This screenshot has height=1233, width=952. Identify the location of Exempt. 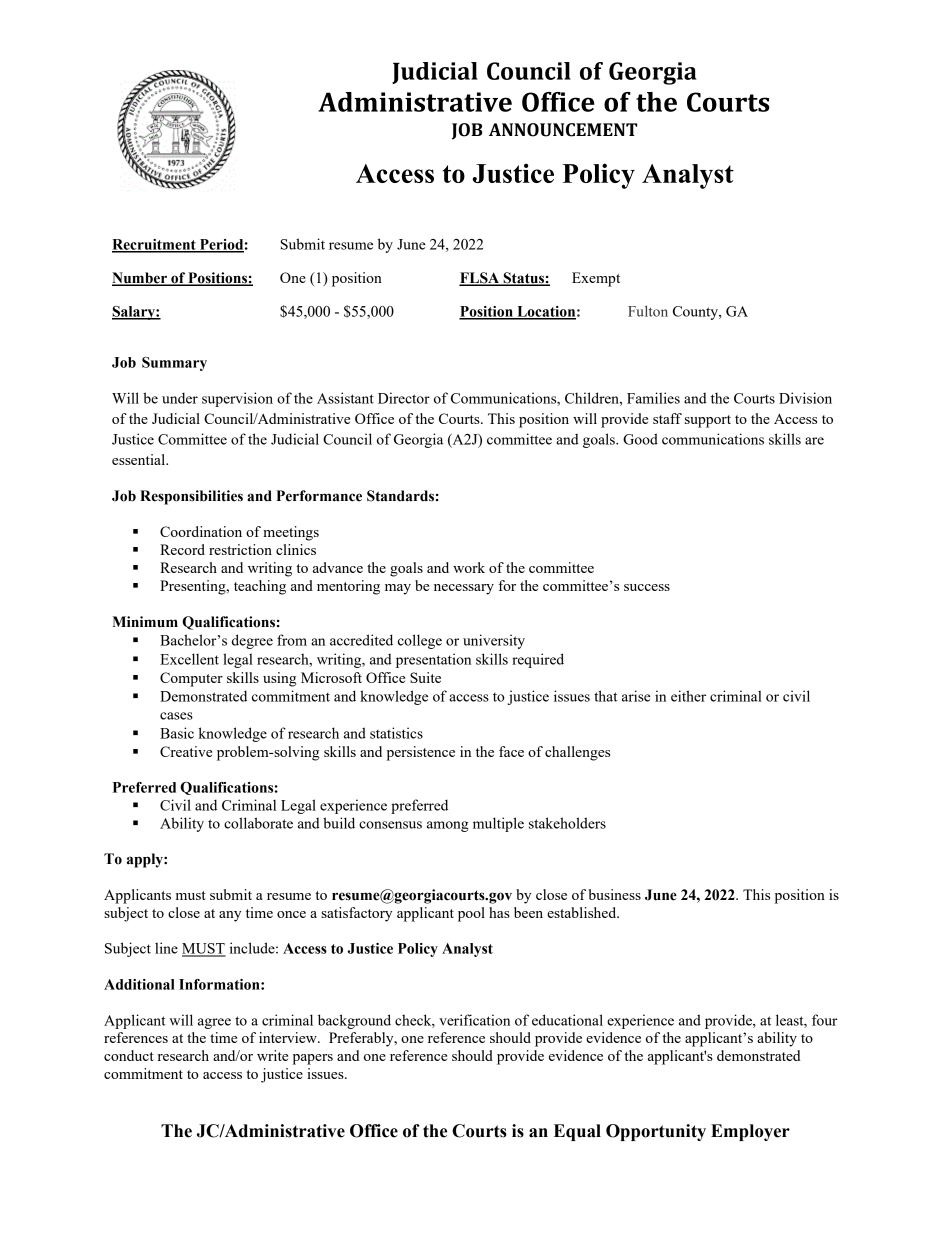
(596, 279).
